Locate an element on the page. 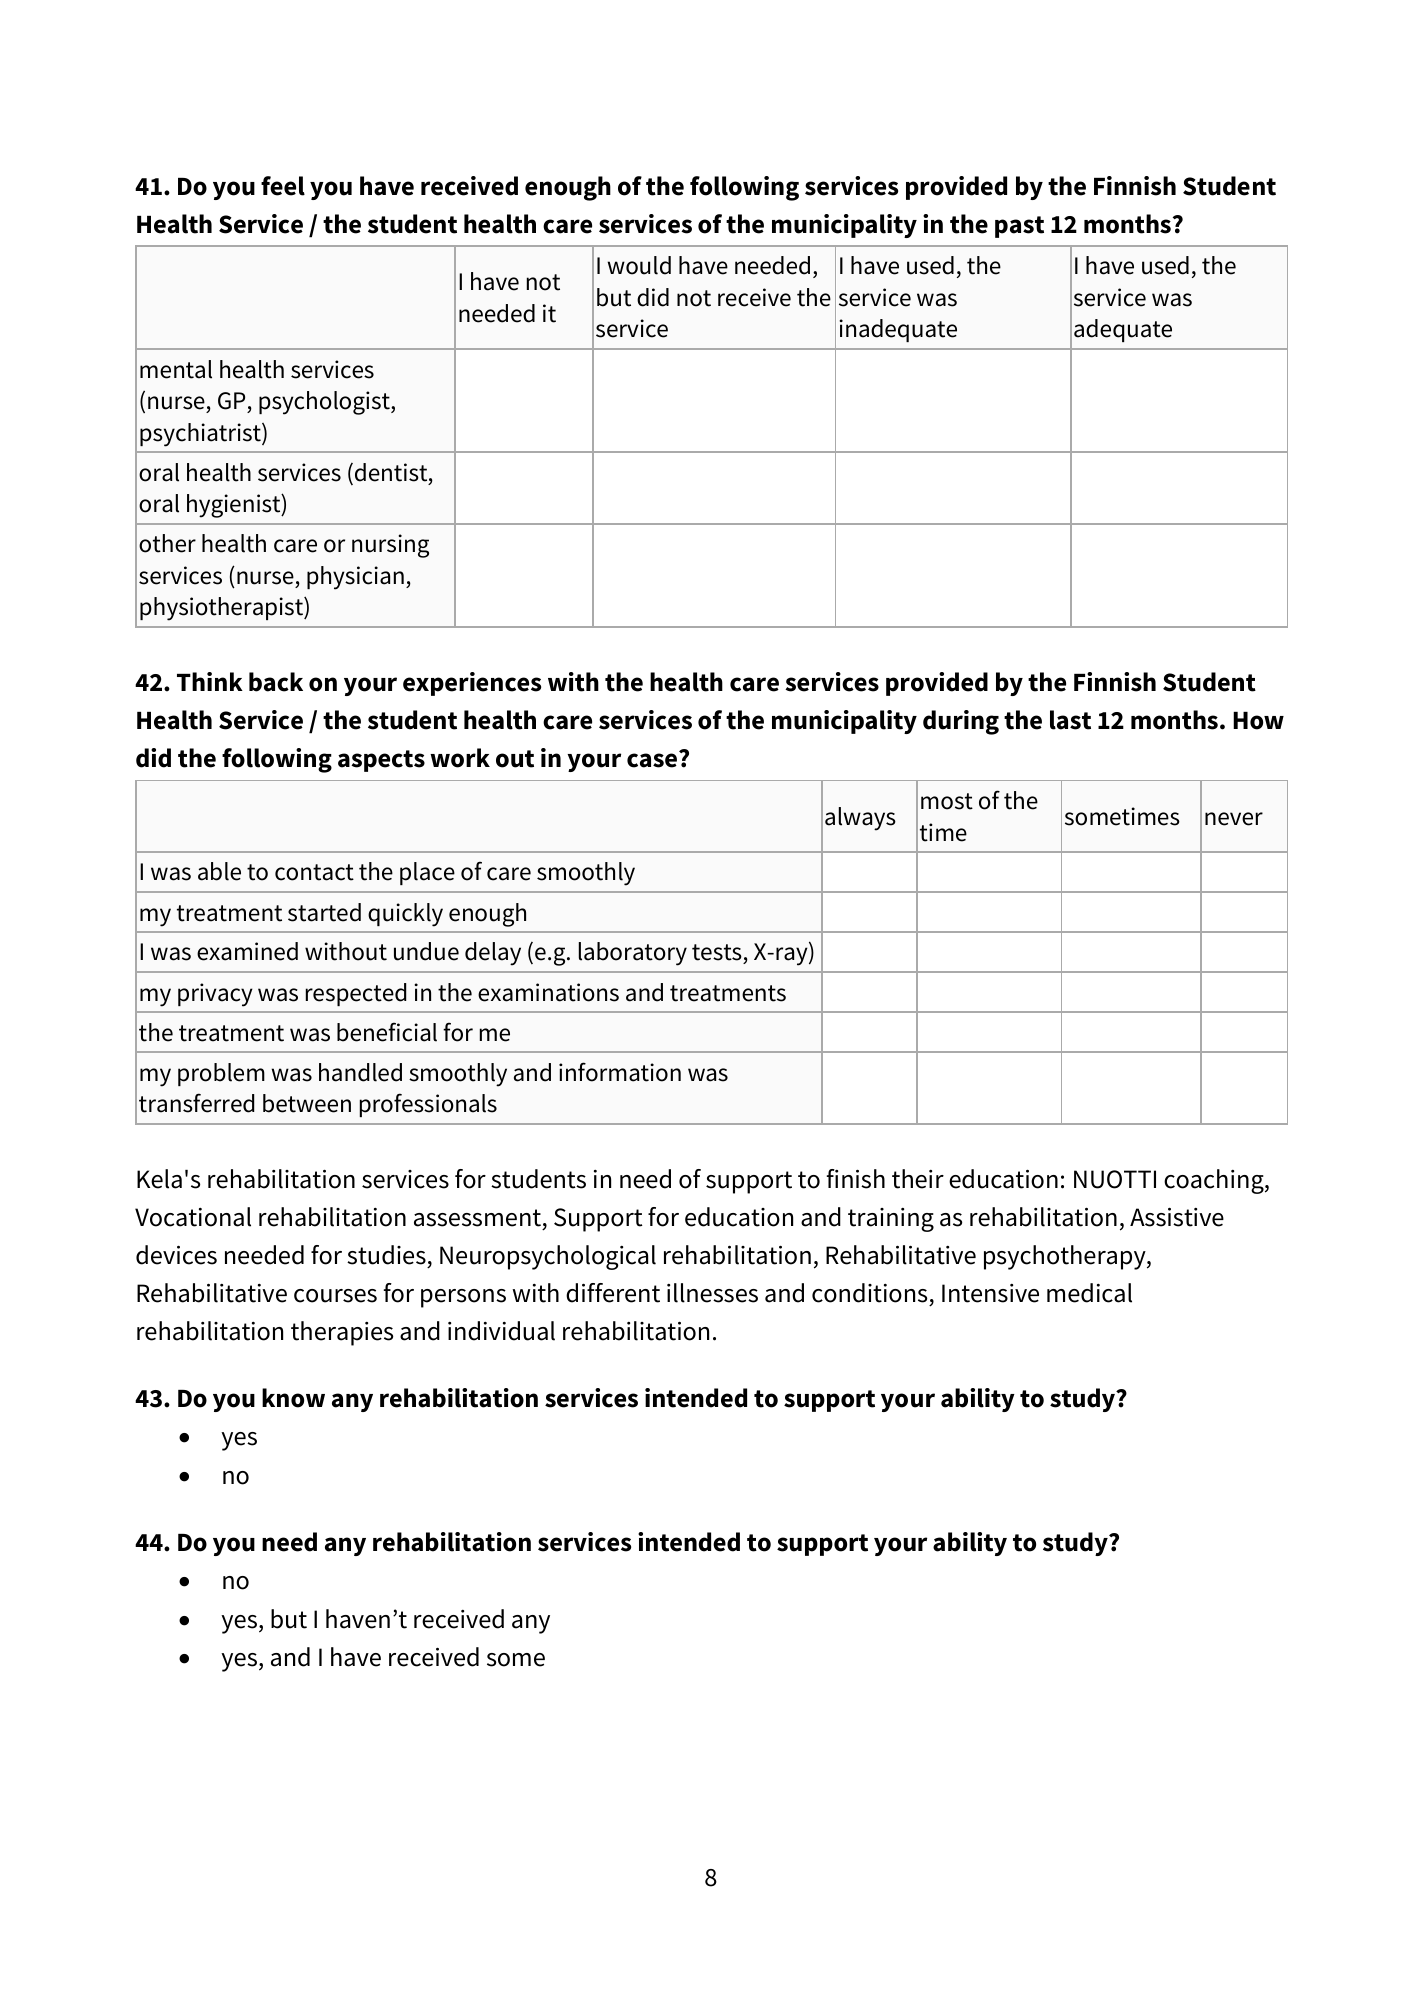 The height and width of the page is (2011, 1422). experiences is located at coordinates (472, 684).
